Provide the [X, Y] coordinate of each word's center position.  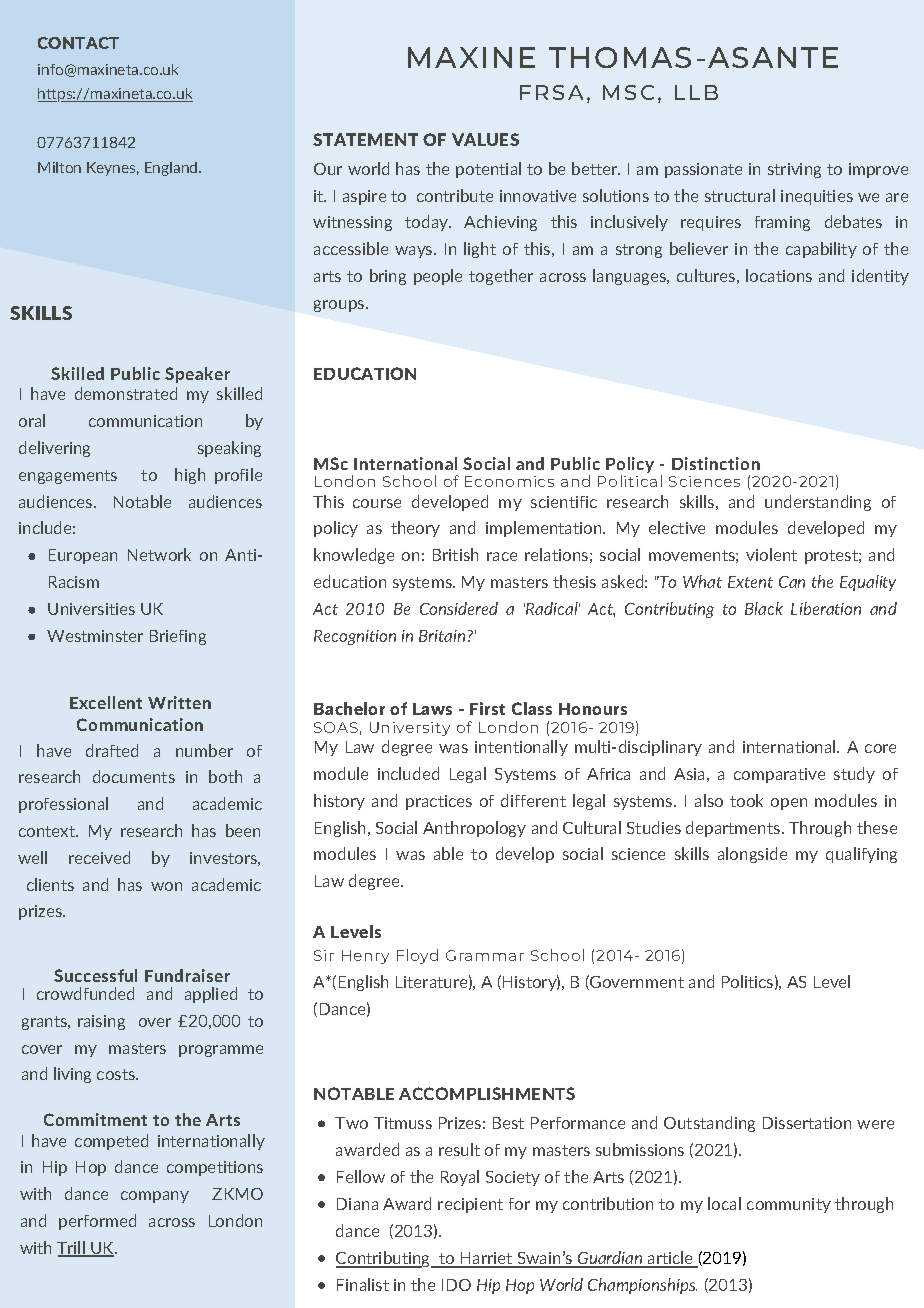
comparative [779, 775]
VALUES [485, 139]
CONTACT [78, 43]
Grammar [485, 955]
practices [439, 802]
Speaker [197, 375]
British [455, 554]
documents [134, 776]
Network [159, 554]
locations [779, 275]
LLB [696, 92]
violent [771, 554]
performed [97, 1222]
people [438, 277]
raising [101, 1022]
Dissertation [807, 1123]
